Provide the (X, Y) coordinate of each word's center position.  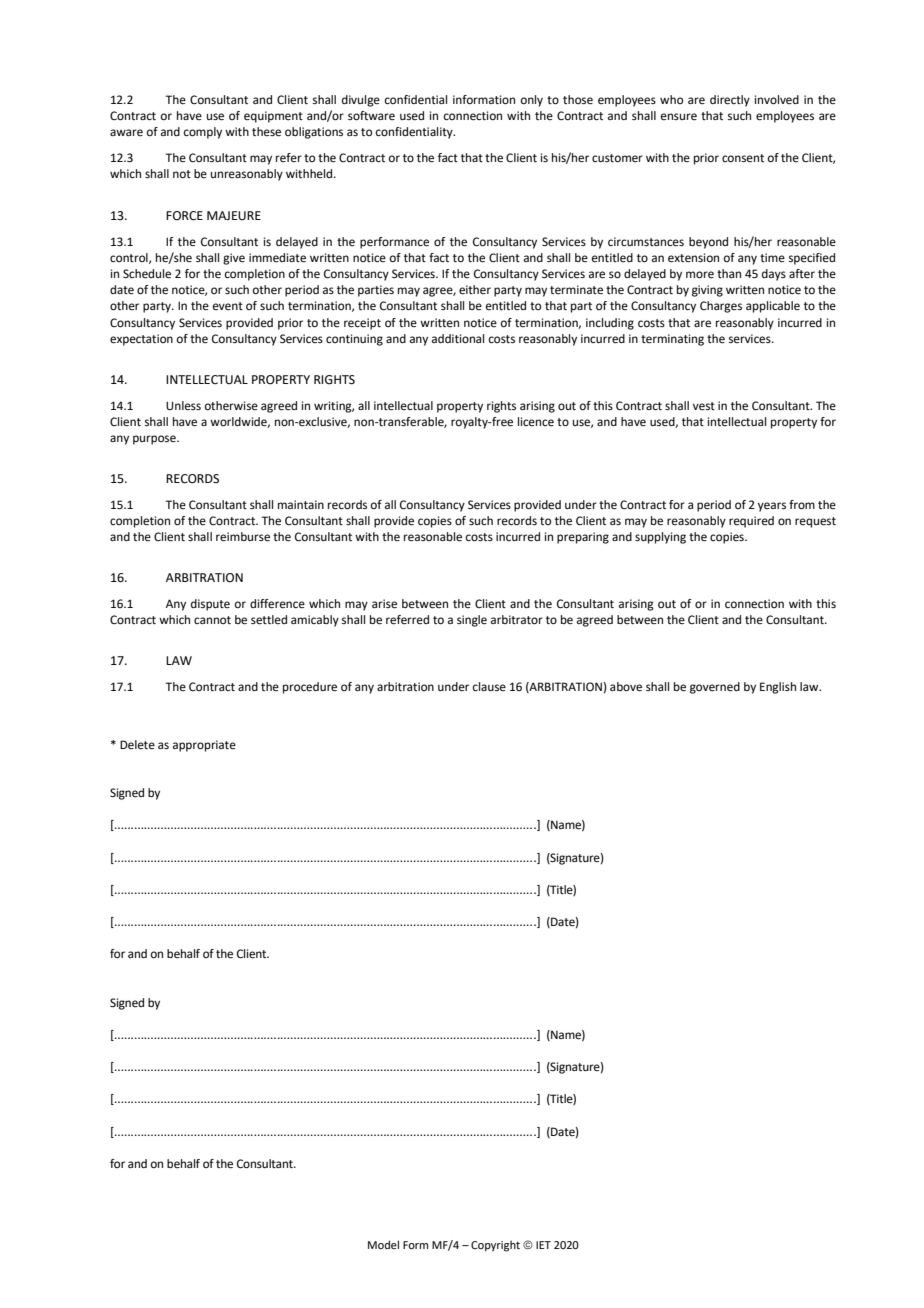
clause (489, 686)
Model (383, 1244)
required (751, 522)
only (532, 101)
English (778, 688)
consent (743, 158)
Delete (137, 745)
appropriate (204, 746)
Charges (721, 307)
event (228, 306)
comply (203, 133)
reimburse (243, 537)
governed (715, 688)
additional (458, 339)
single (472, 621)
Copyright (495, 1246)
